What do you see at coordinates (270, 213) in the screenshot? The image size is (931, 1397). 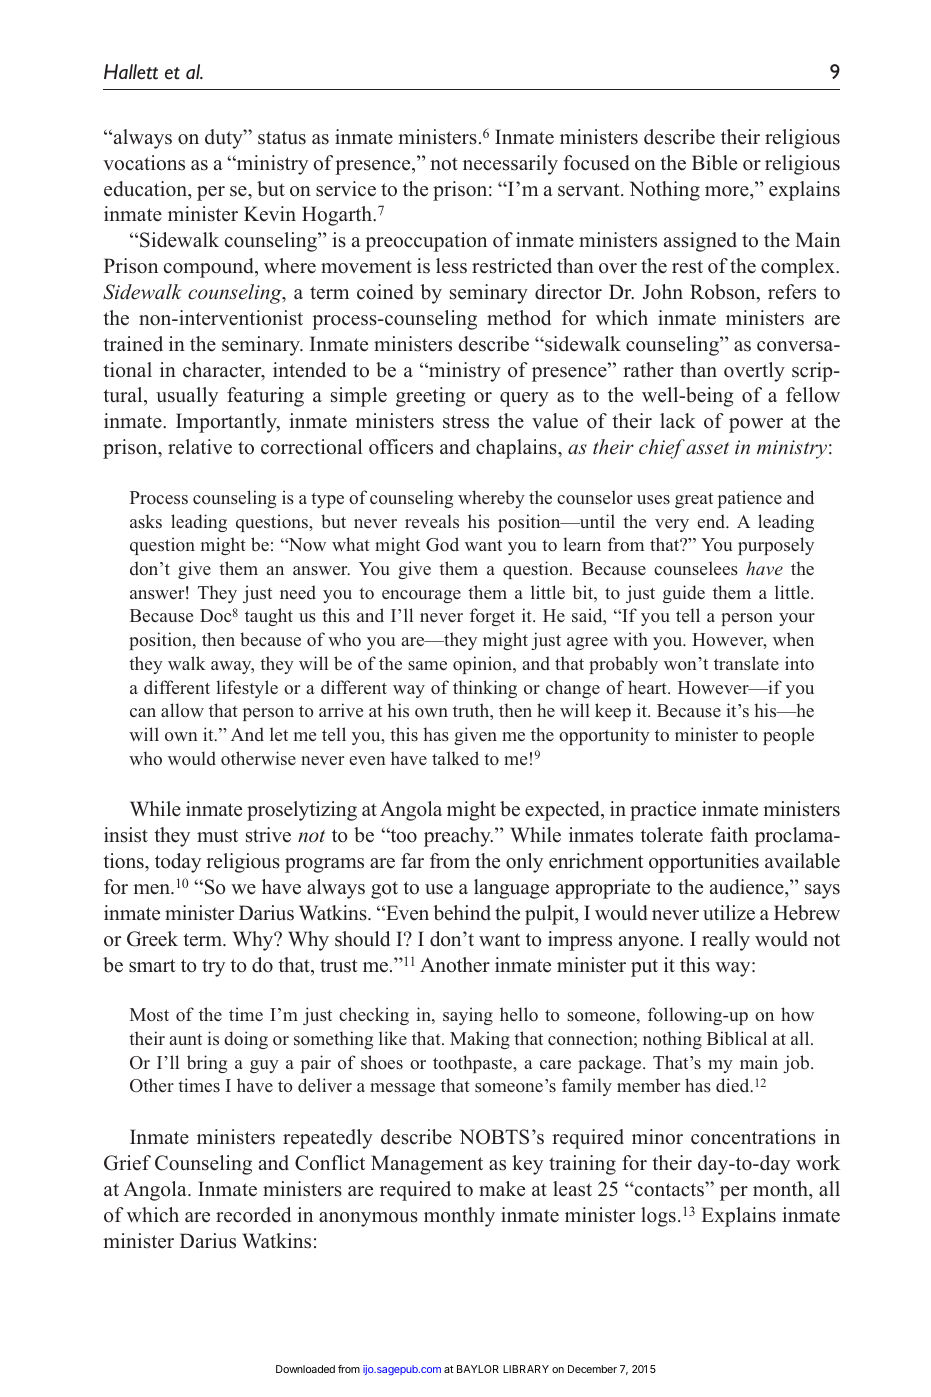 I see `Kevin` at bounding box center [270, 213].
